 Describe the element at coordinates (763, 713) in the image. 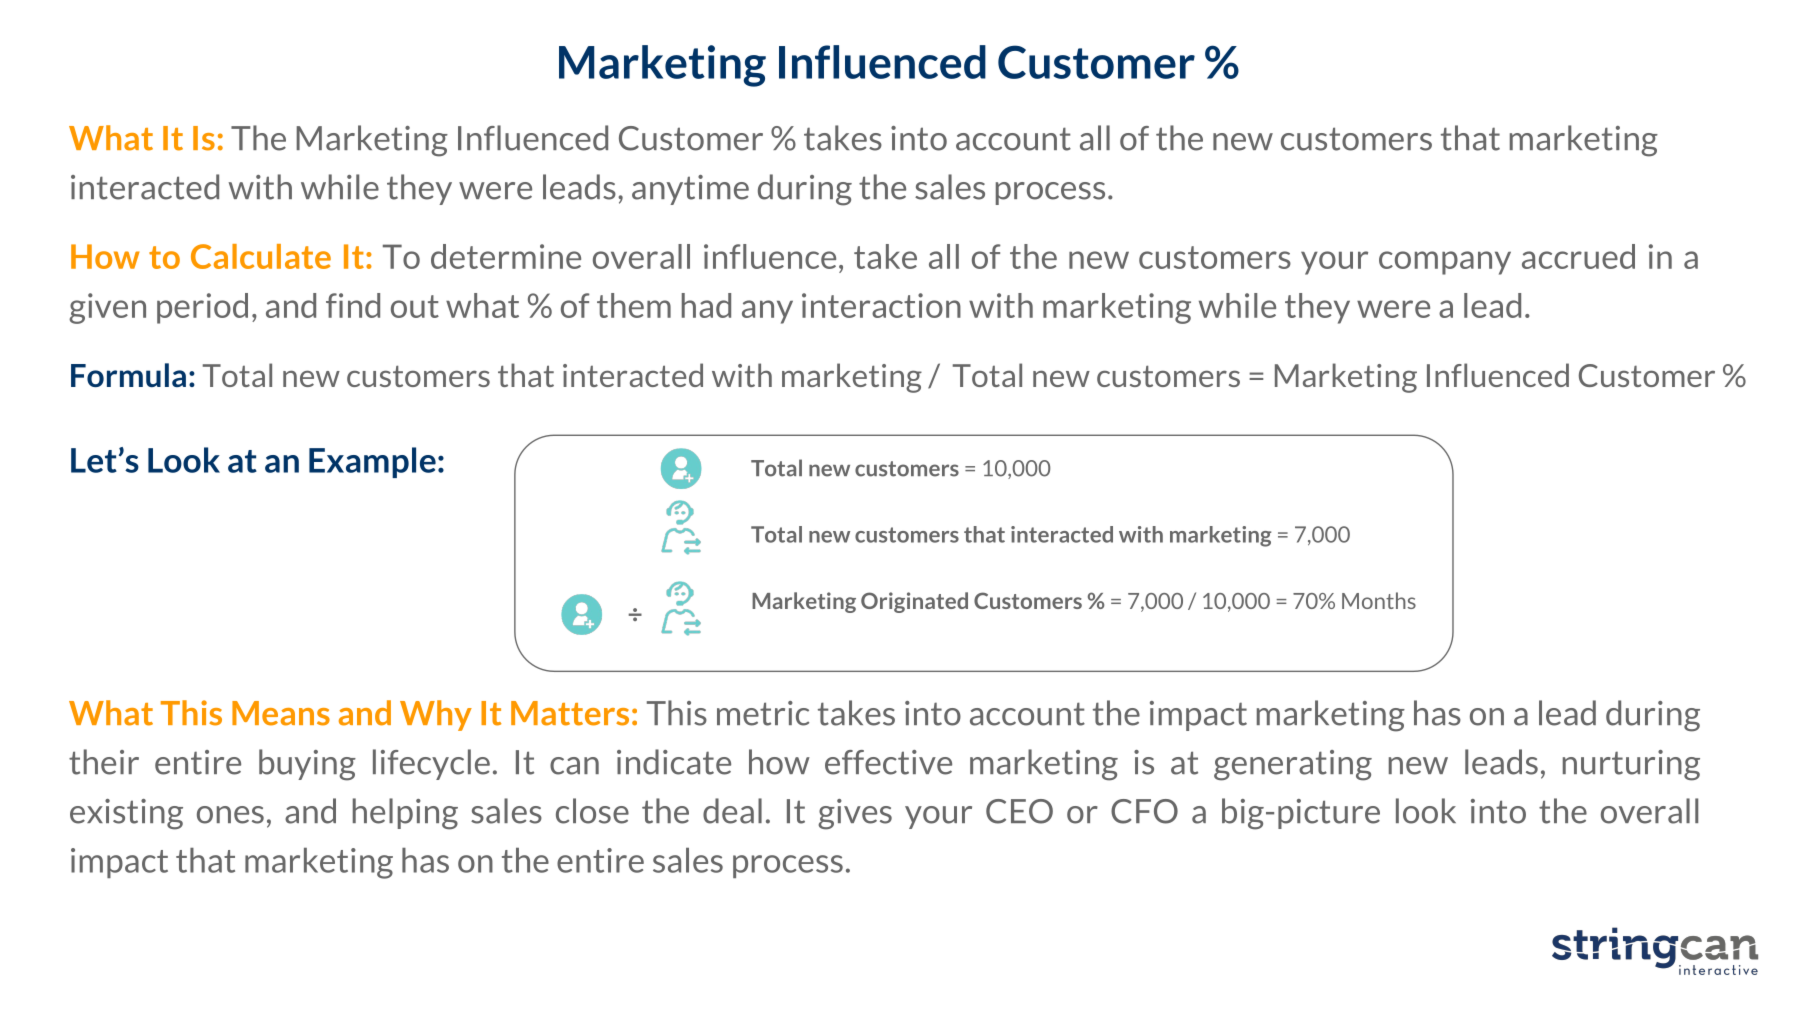

I see `metric` at that location.
